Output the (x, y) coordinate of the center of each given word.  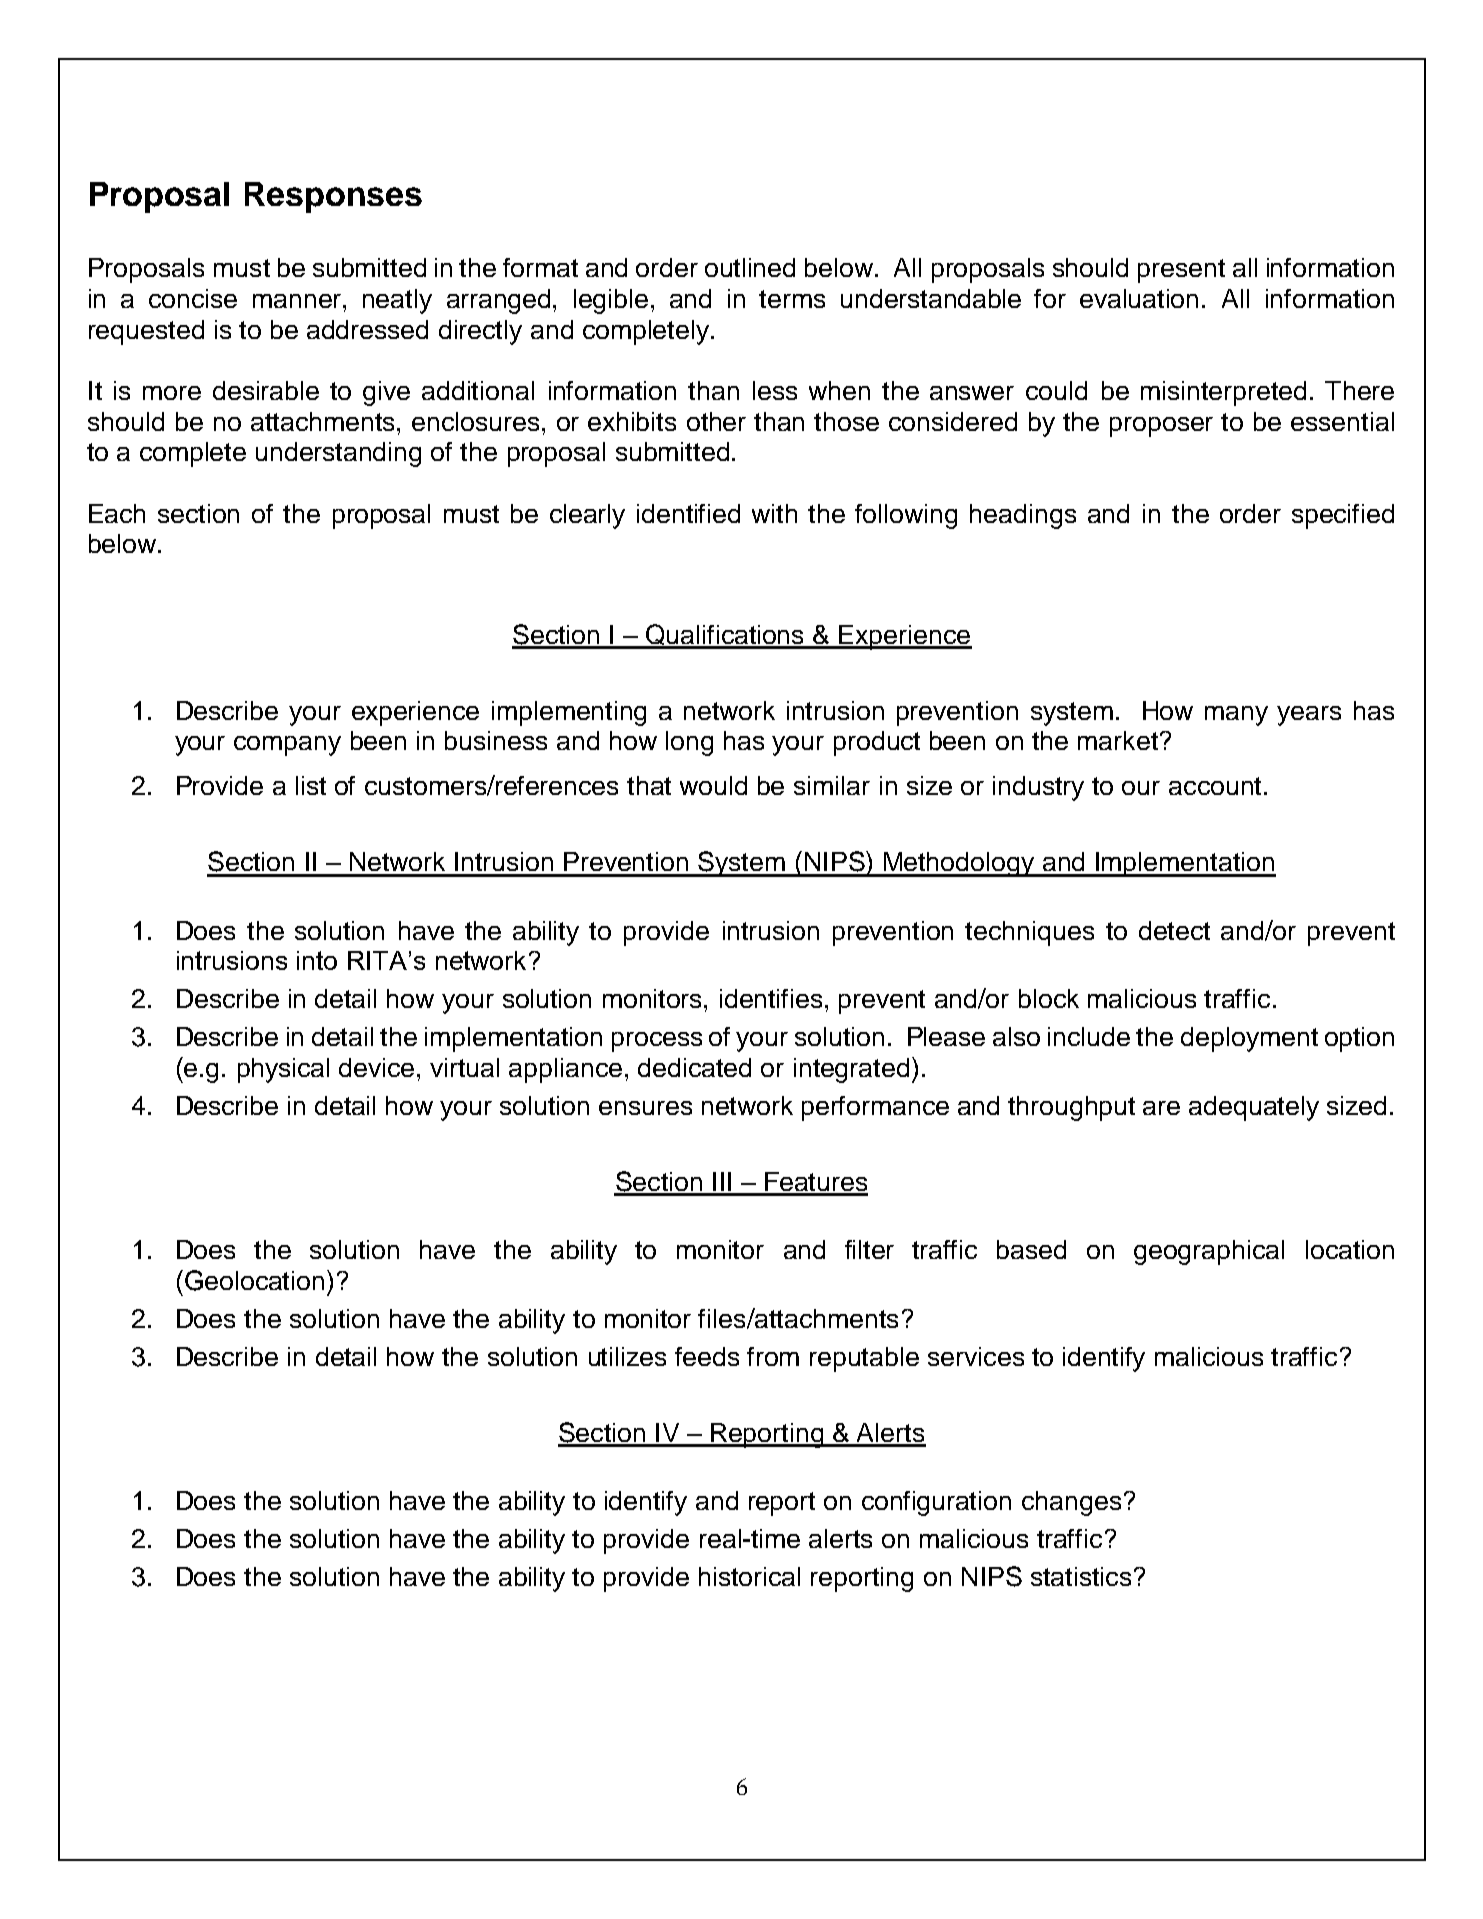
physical (283, 1070)
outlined (750, 267)
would (713, 785)
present (1181, 271)
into (317, 960)
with (774, 513)
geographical (1209, 1252)
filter (869, 1249)
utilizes (627, 1356)
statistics (1081, 1576)
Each (117, 513)
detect (1174, 930)
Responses (333, 197)
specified (1343, 516)
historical (749, 1576)
